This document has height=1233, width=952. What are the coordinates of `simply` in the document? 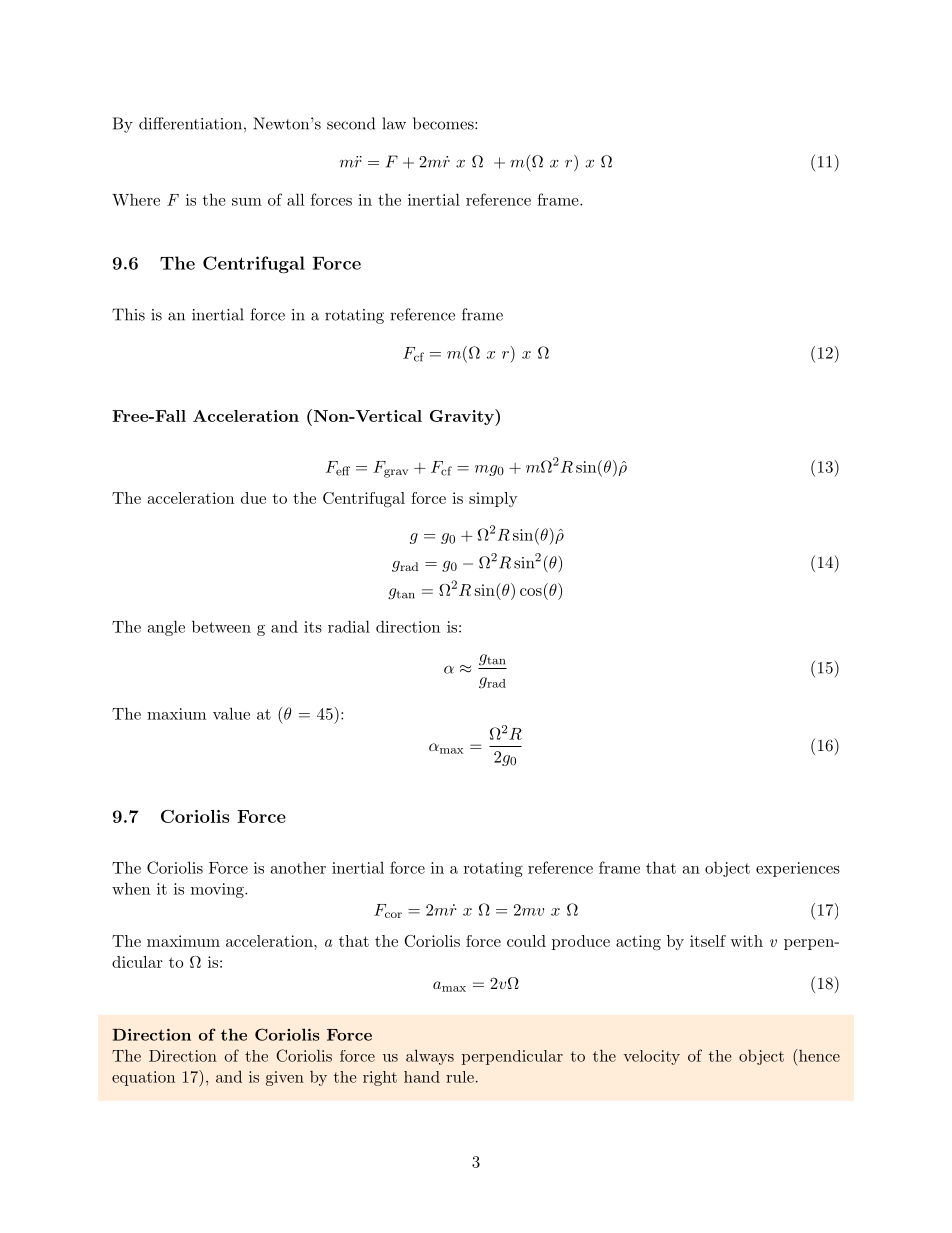 It's located at (493, 499).
